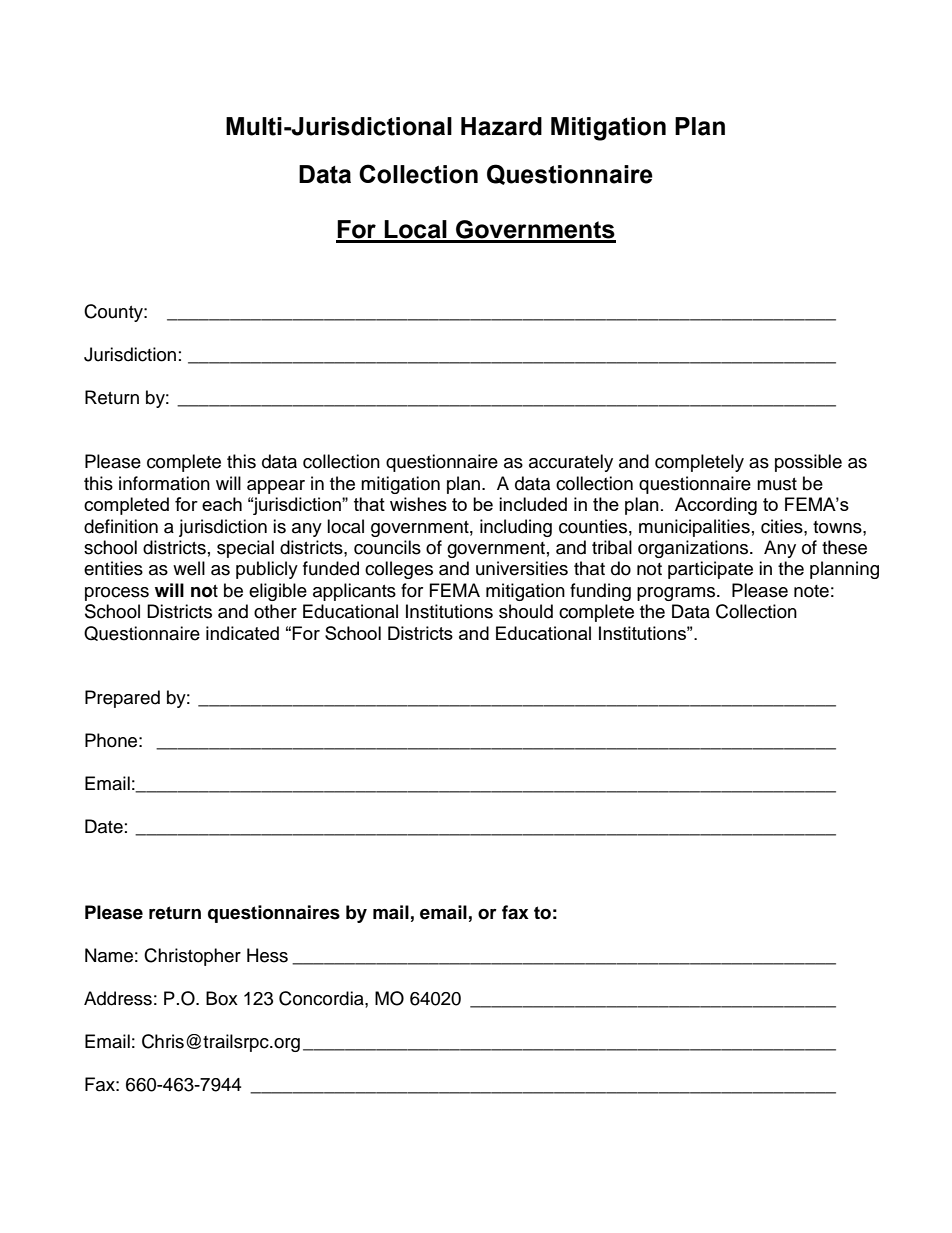  I want to click on universities, so click(522, 568).
